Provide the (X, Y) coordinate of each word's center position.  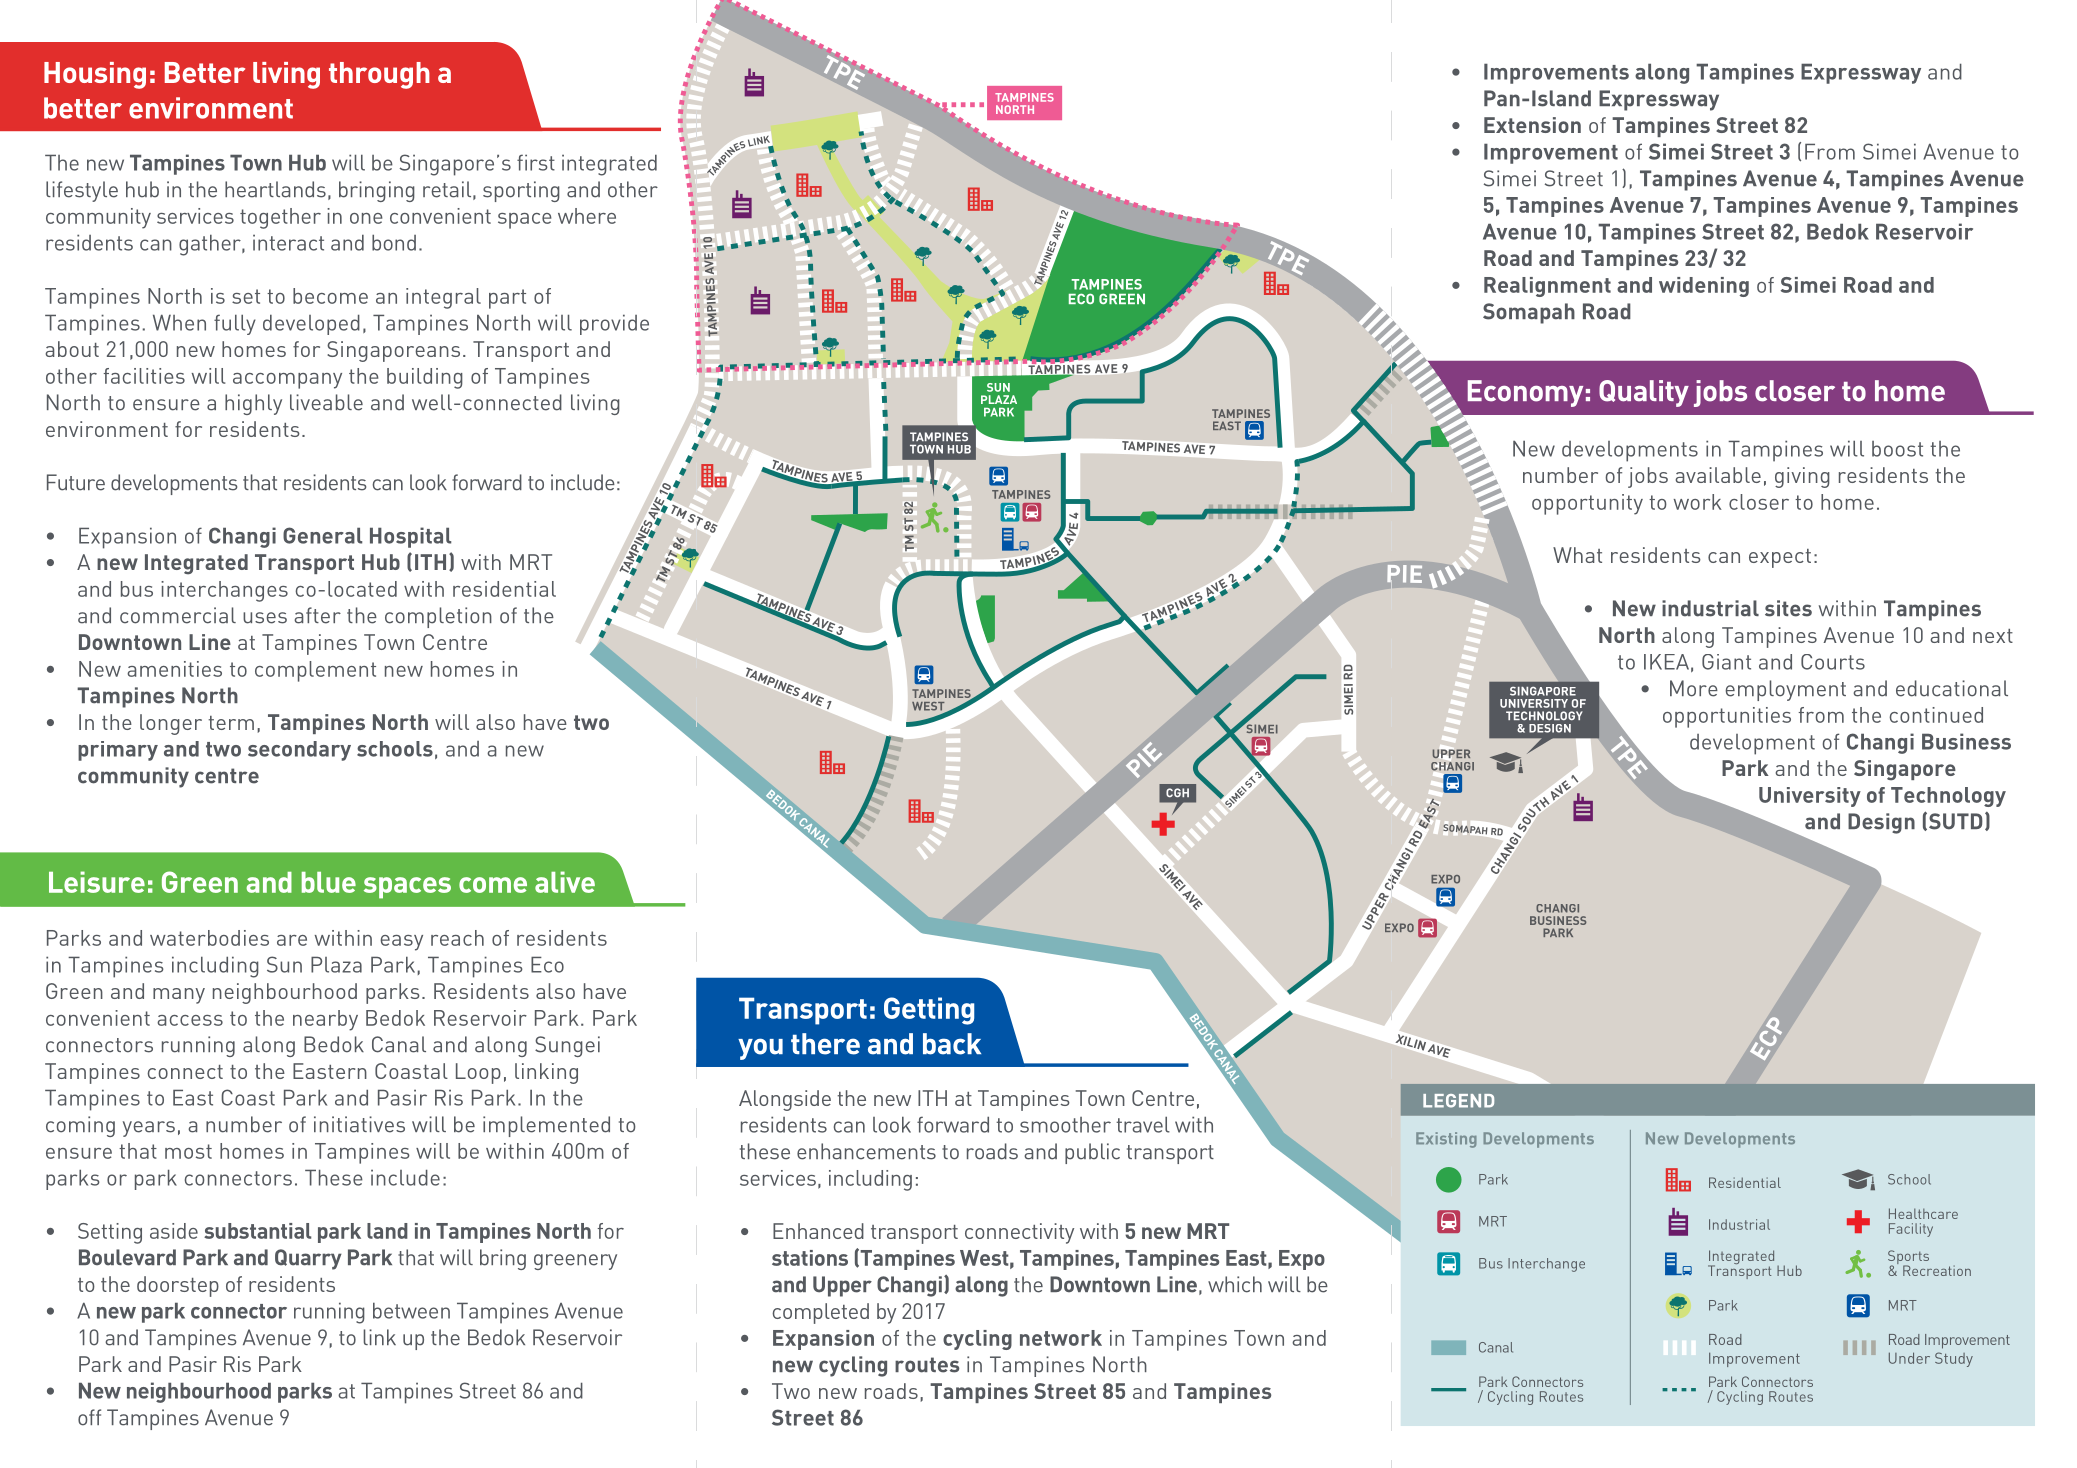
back (952, 1044)
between (411, 1310)
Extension (1532, 125)
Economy (1525, 393)
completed (820, 1313)
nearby (325, 1020)
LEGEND (1458, 1101)
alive (565, 882)
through (379, 75)
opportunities (1727, 717)
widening (1704, 287)
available (1718, 475)
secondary (299, 751)
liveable (326, 402)
